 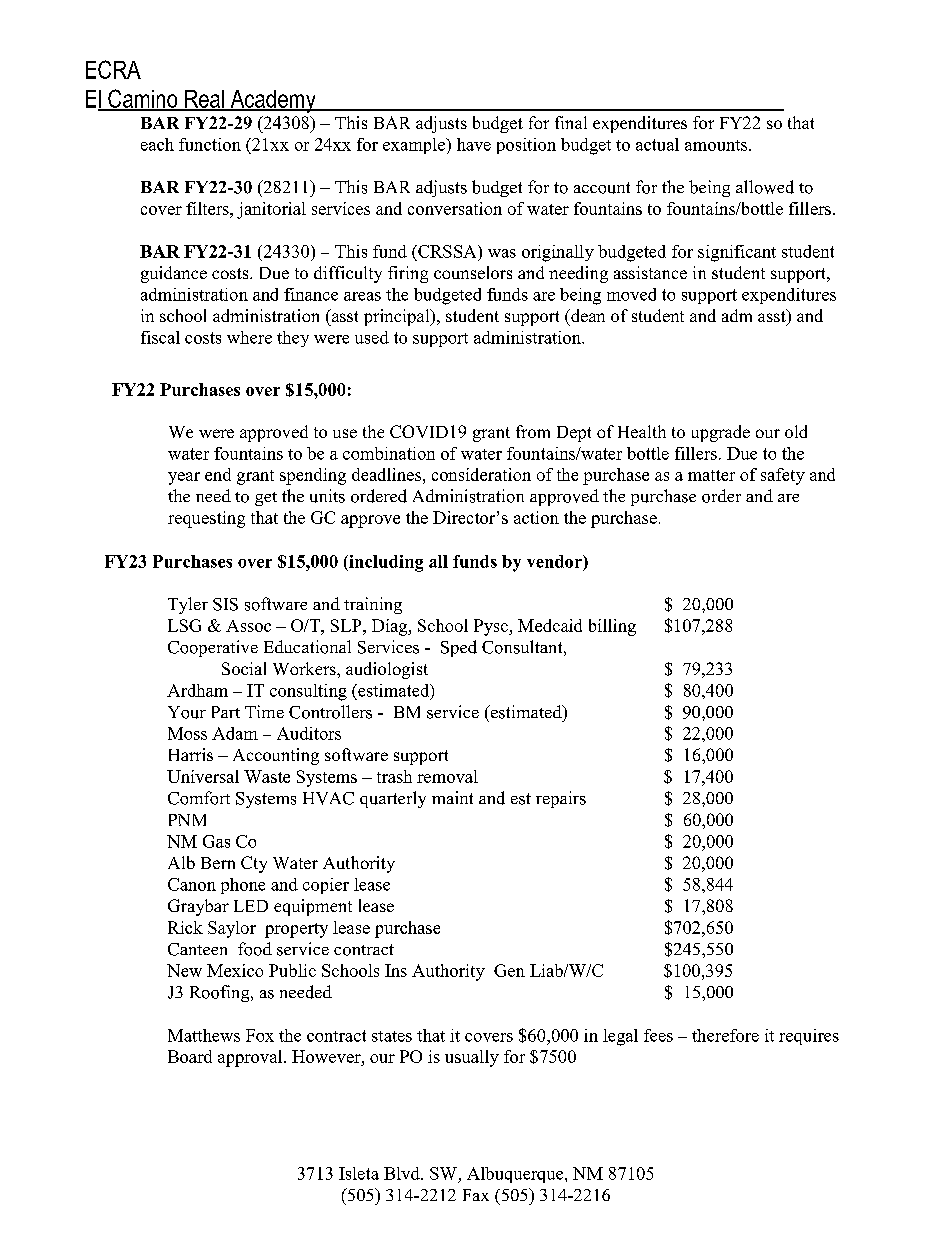 I want to click on approval, so click(x=251, y=1058).
